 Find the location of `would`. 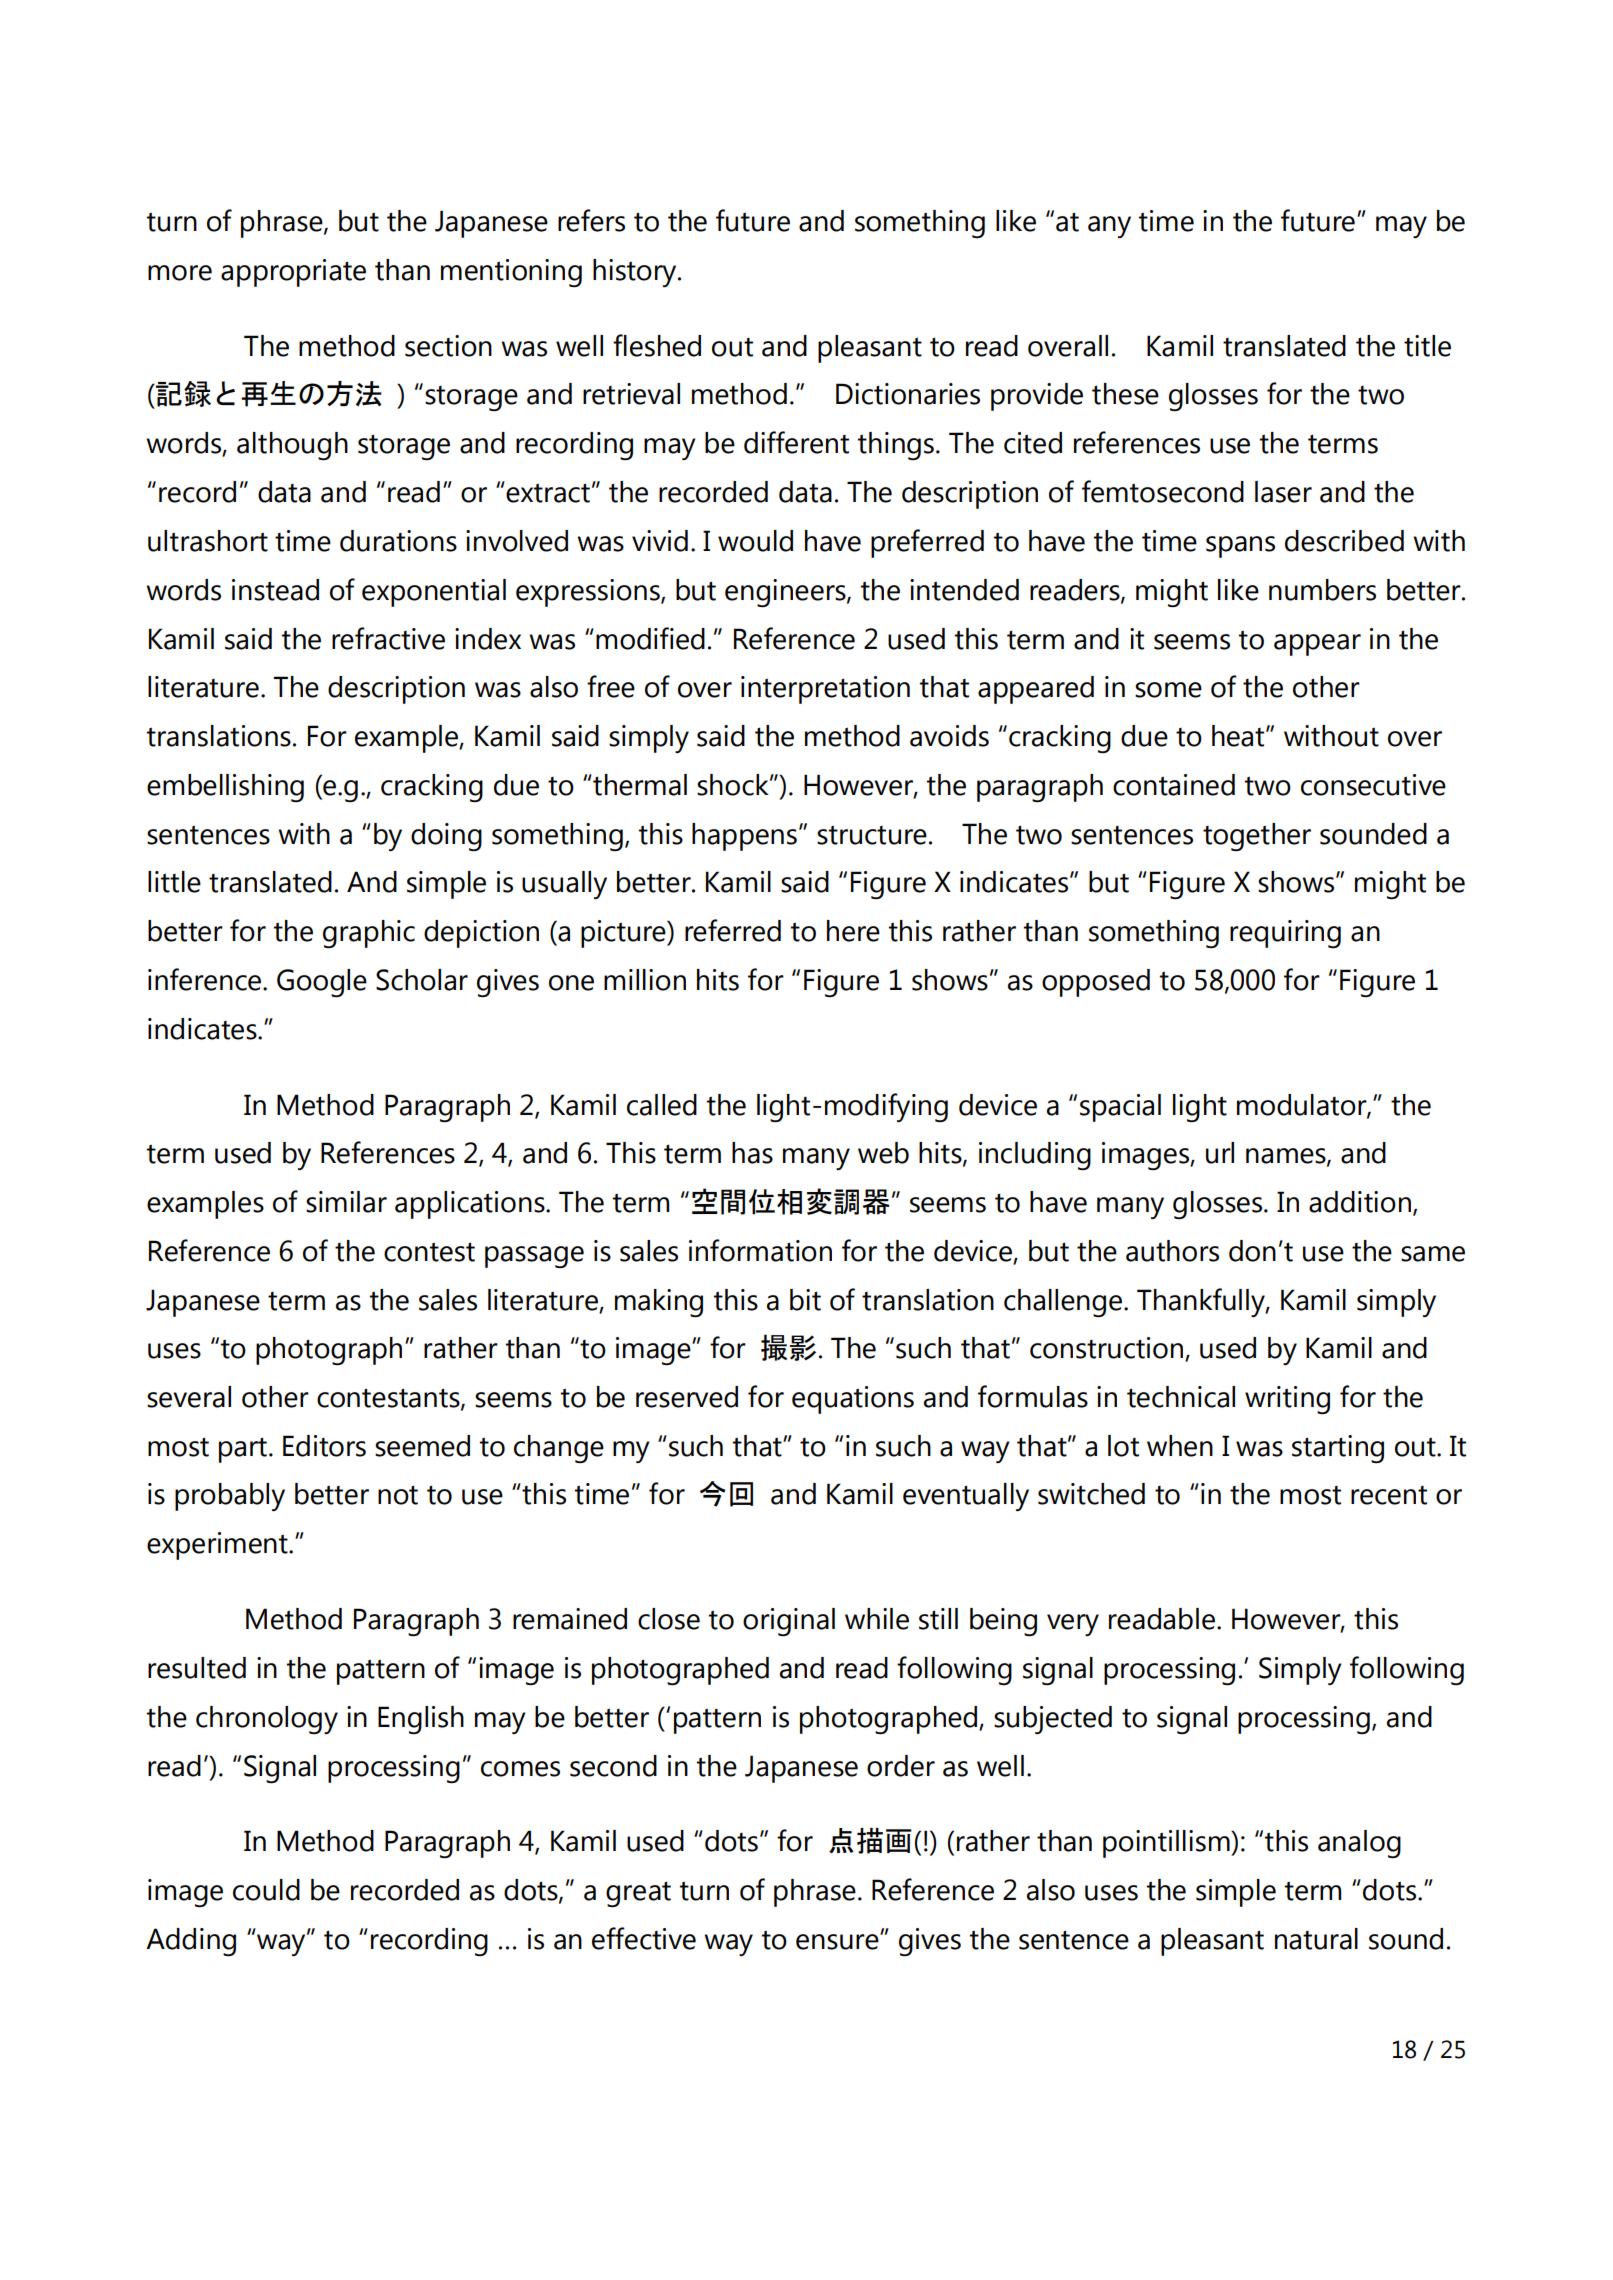

would is located at coordinates (755, 541).
